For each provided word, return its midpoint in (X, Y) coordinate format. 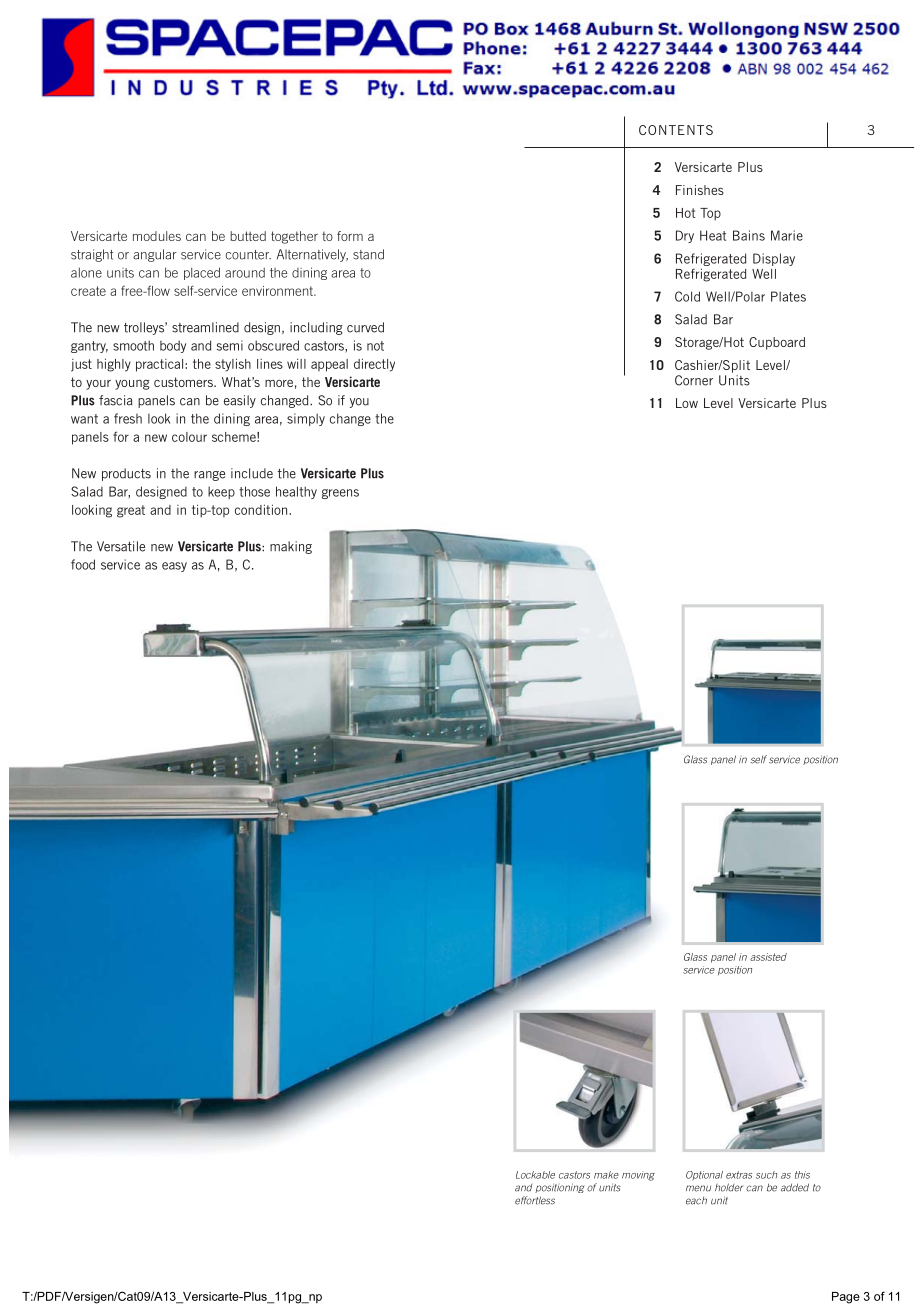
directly (374, 365)
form (350, 236)
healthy (296, 492)
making (291, 547)
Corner (694, 380)
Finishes (700, 190)
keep (221, 492)
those (254, 491)
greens (340, 494)
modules (157, 236)
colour (189, 437)
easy (174, 567)
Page (846, 1298)
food (83, 564)
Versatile (121, 546)
